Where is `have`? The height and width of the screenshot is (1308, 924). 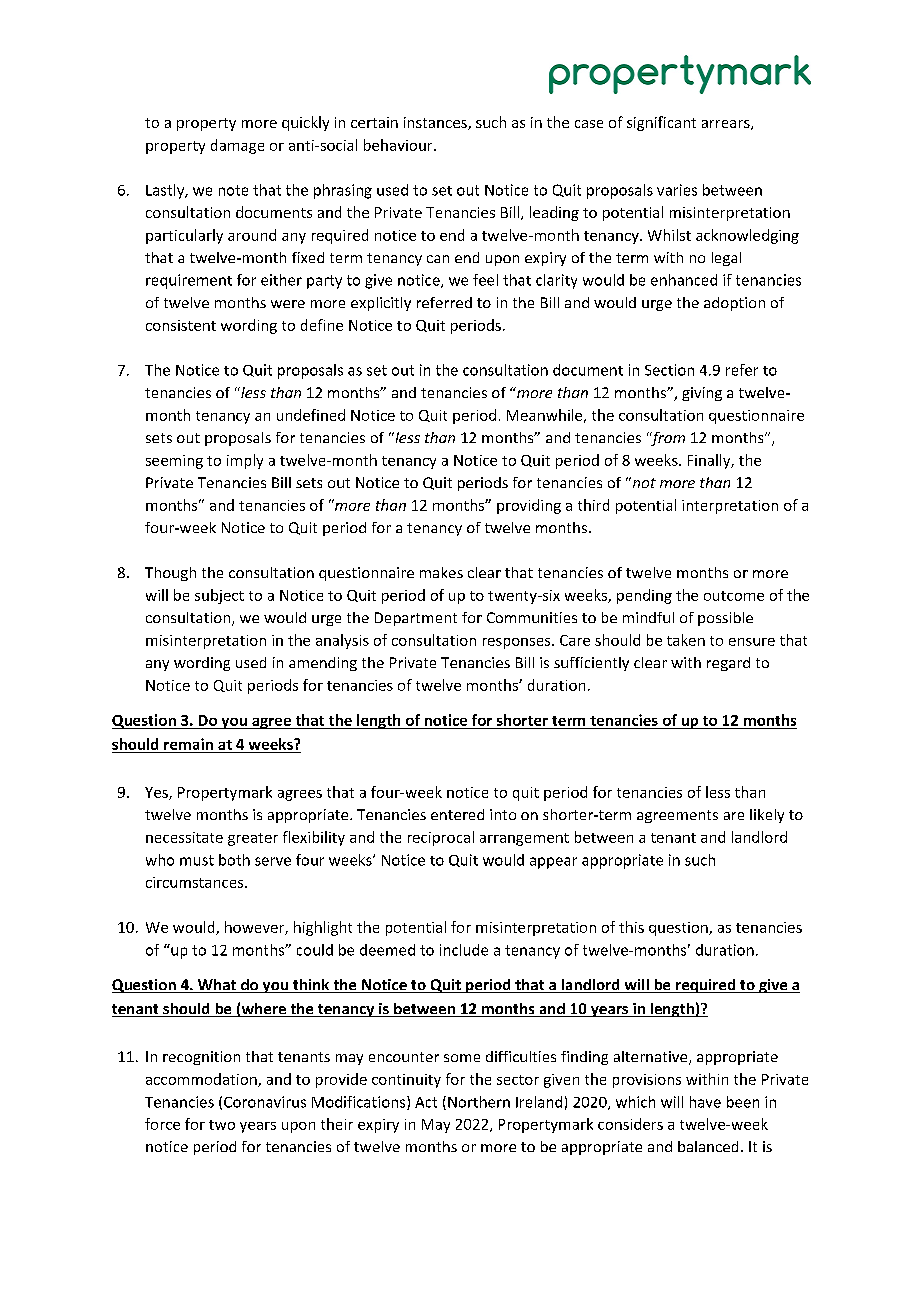 have is located at coordinates (705, 1102).
